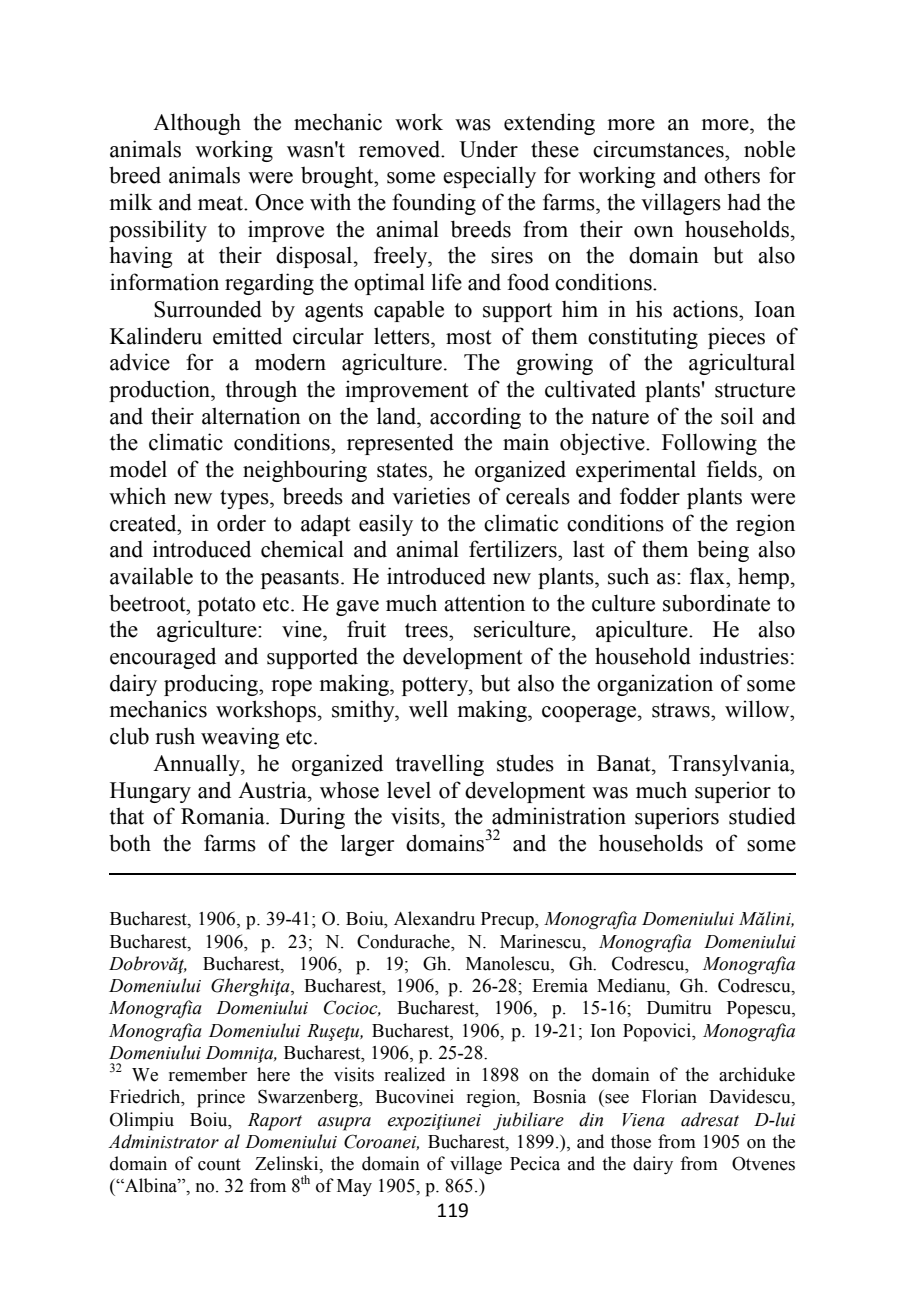 The image size is (906, 1316). I want to click on Although, so click(197, 124).
